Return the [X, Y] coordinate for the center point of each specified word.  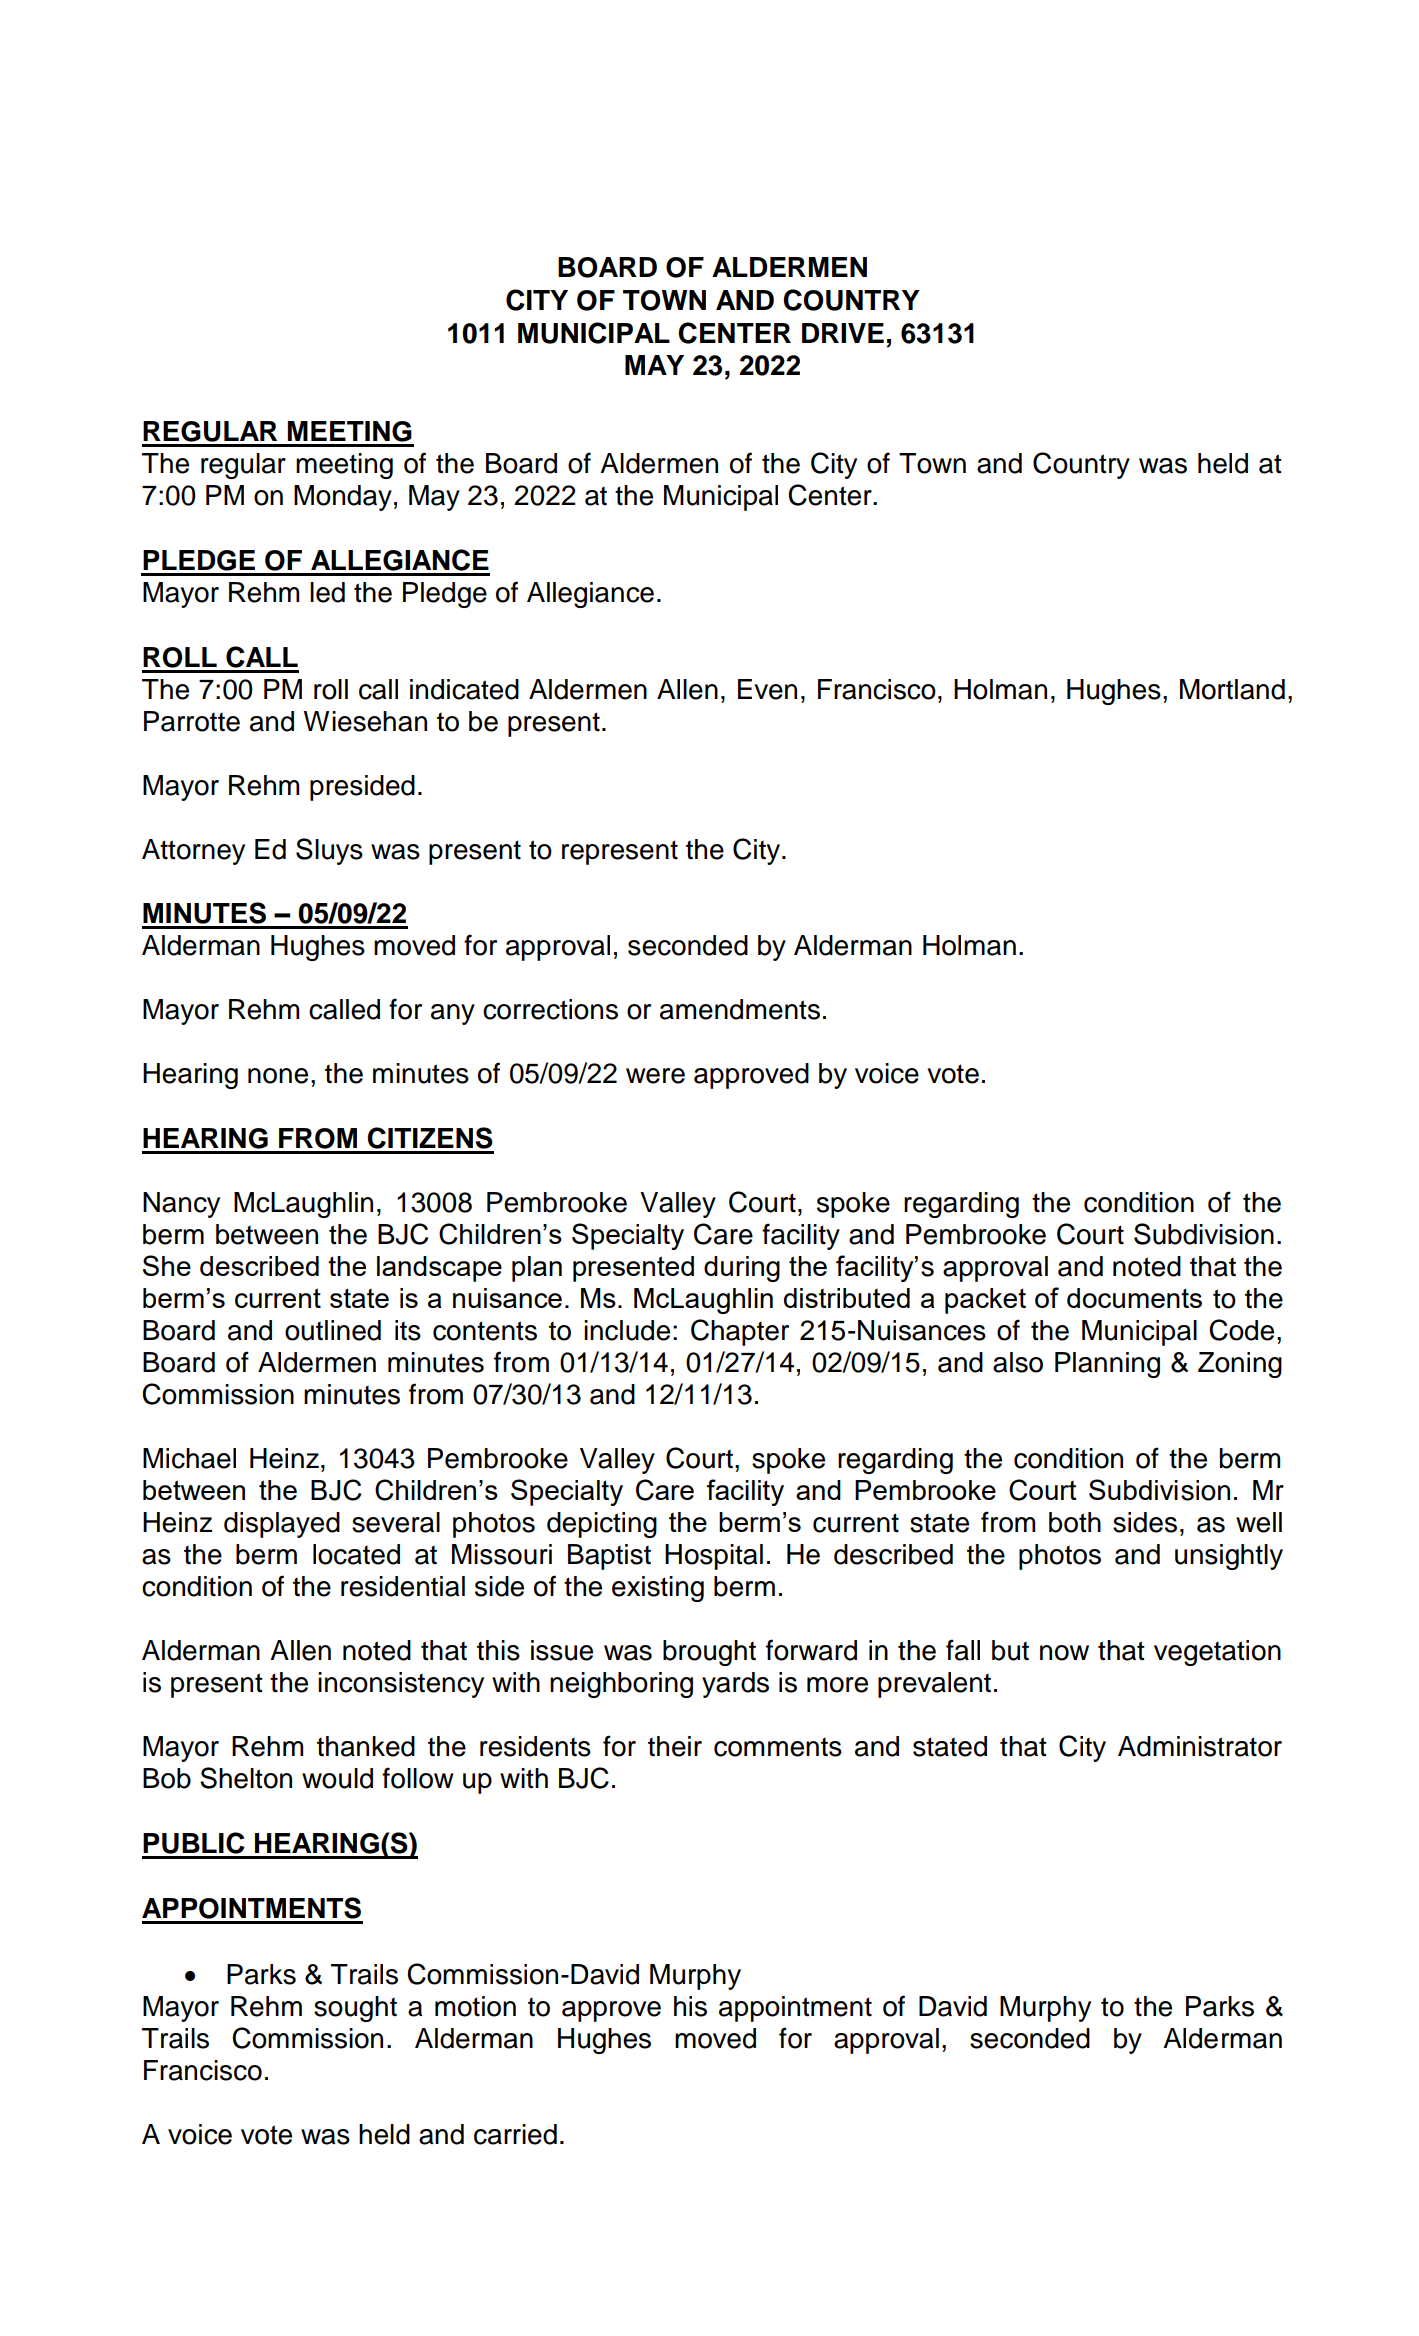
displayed [282, 1525]
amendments [740, 1009]
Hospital [714, 1557]
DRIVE [843, 333]
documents [1134, 1298]
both [1075, 1522]
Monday [343, 498]
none [278, 1076]
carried [515, 2134]
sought [355, 2009]
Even [767, 689]
